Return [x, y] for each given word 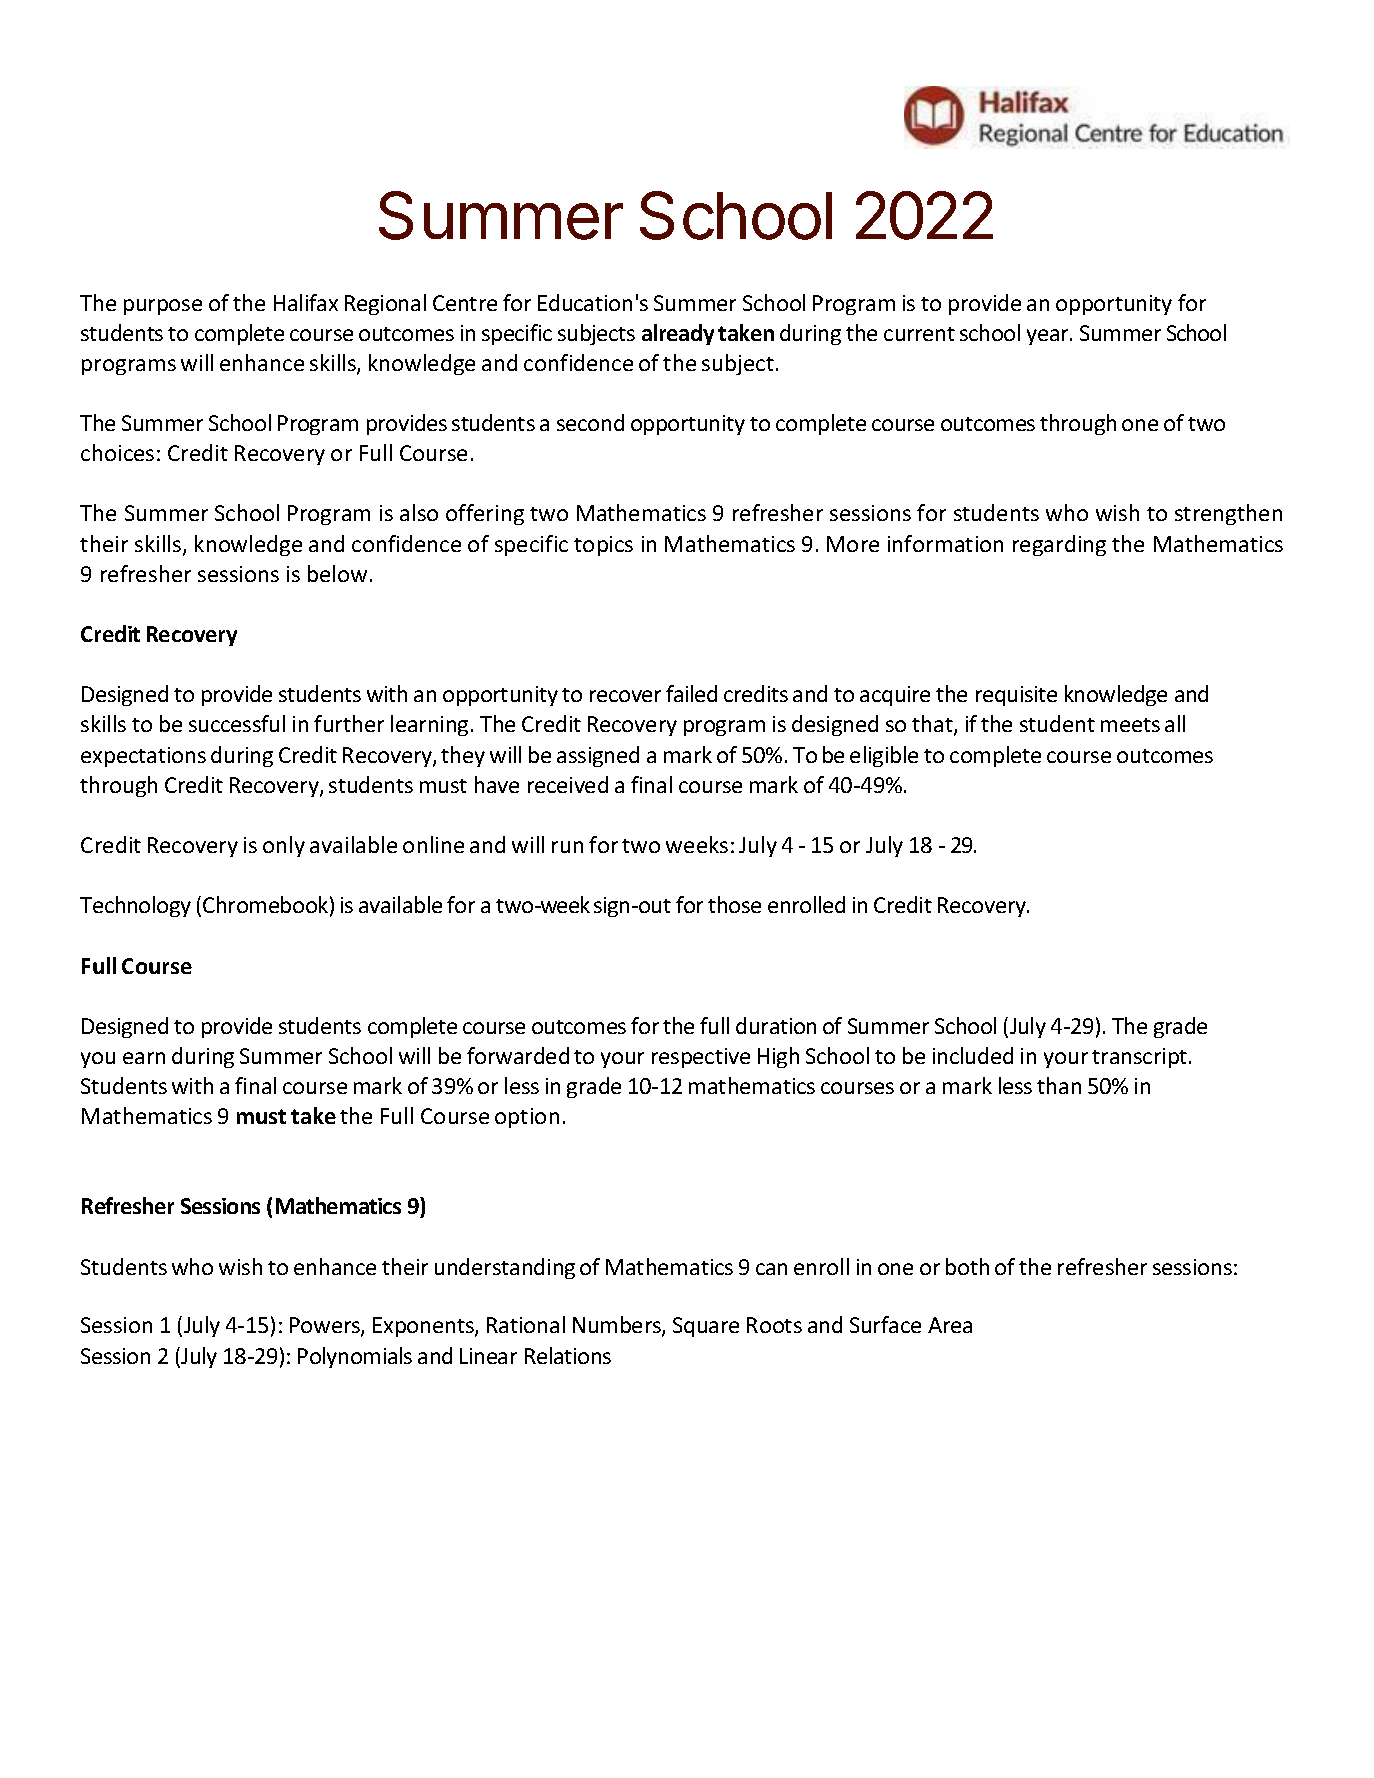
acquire [895, 696]
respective [701, 1058]
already [678, 334]
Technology [135, 906]
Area [950, 1325]
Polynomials [355, 1357]
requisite [1016, 696]
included [973, 1055]
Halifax [306, 302]
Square [706, 1327]
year [1049, 337]
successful [237, 723]
